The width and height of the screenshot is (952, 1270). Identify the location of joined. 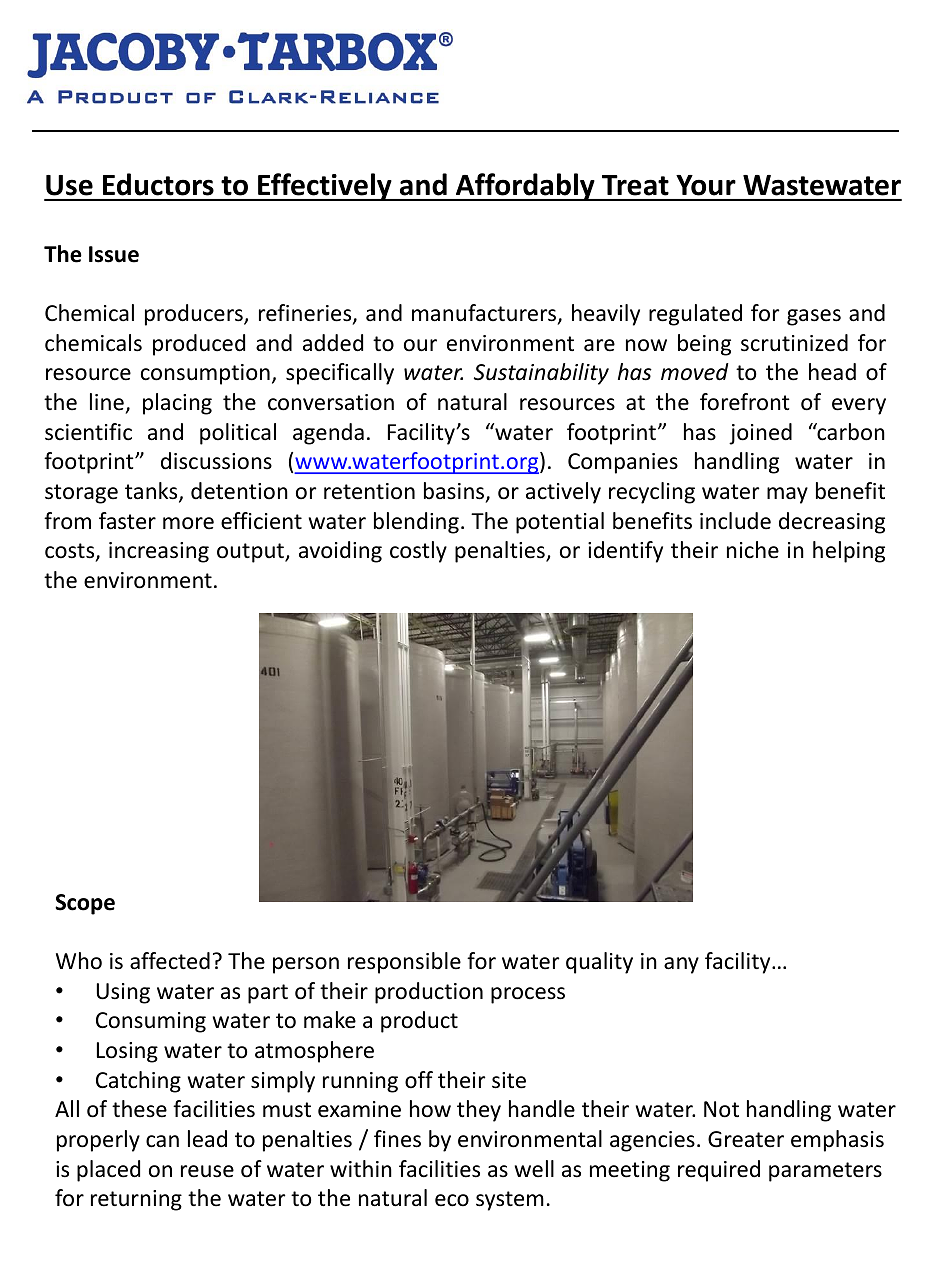
(760, 434).
